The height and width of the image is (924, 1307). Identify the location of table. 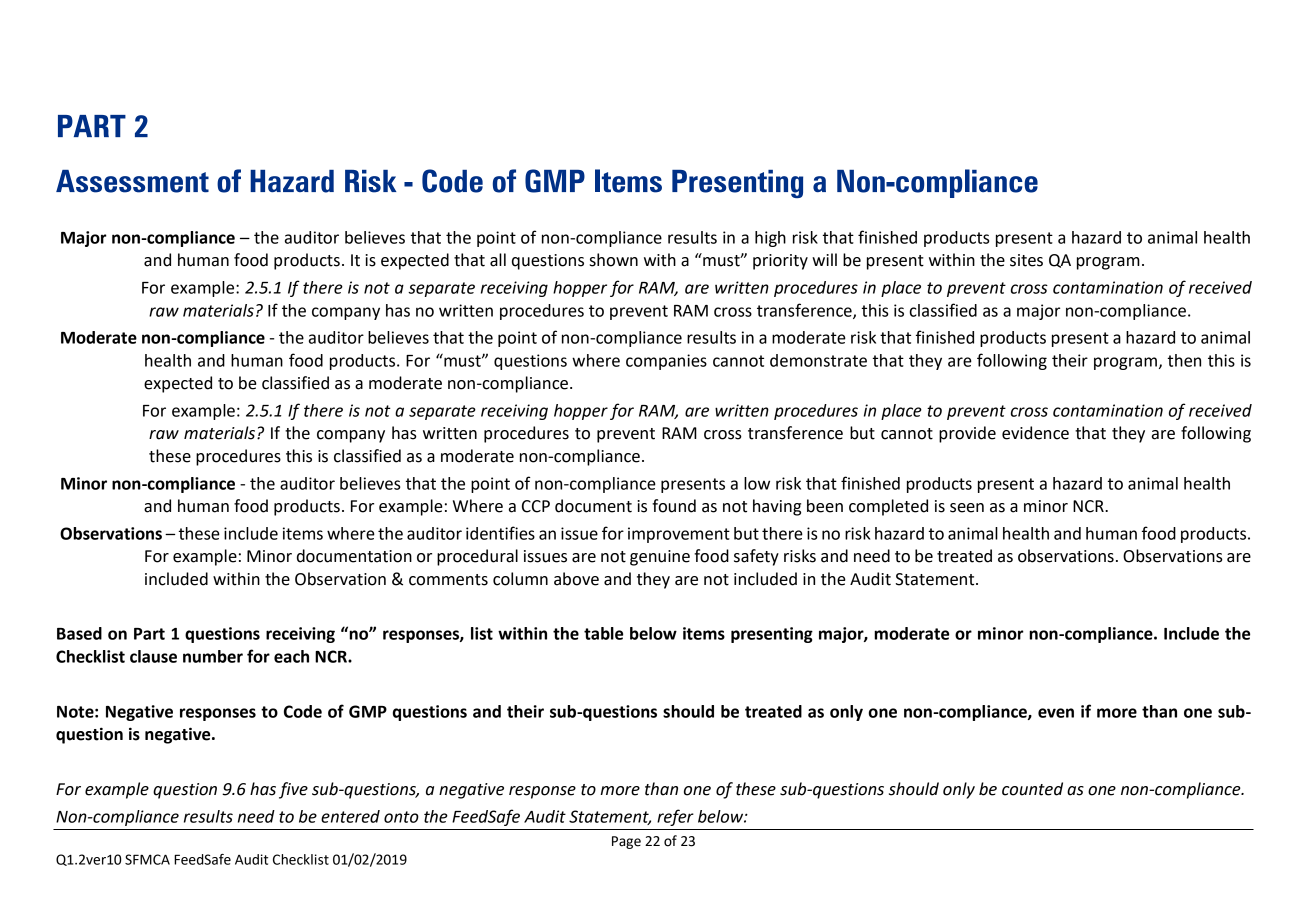
(603, 633).
